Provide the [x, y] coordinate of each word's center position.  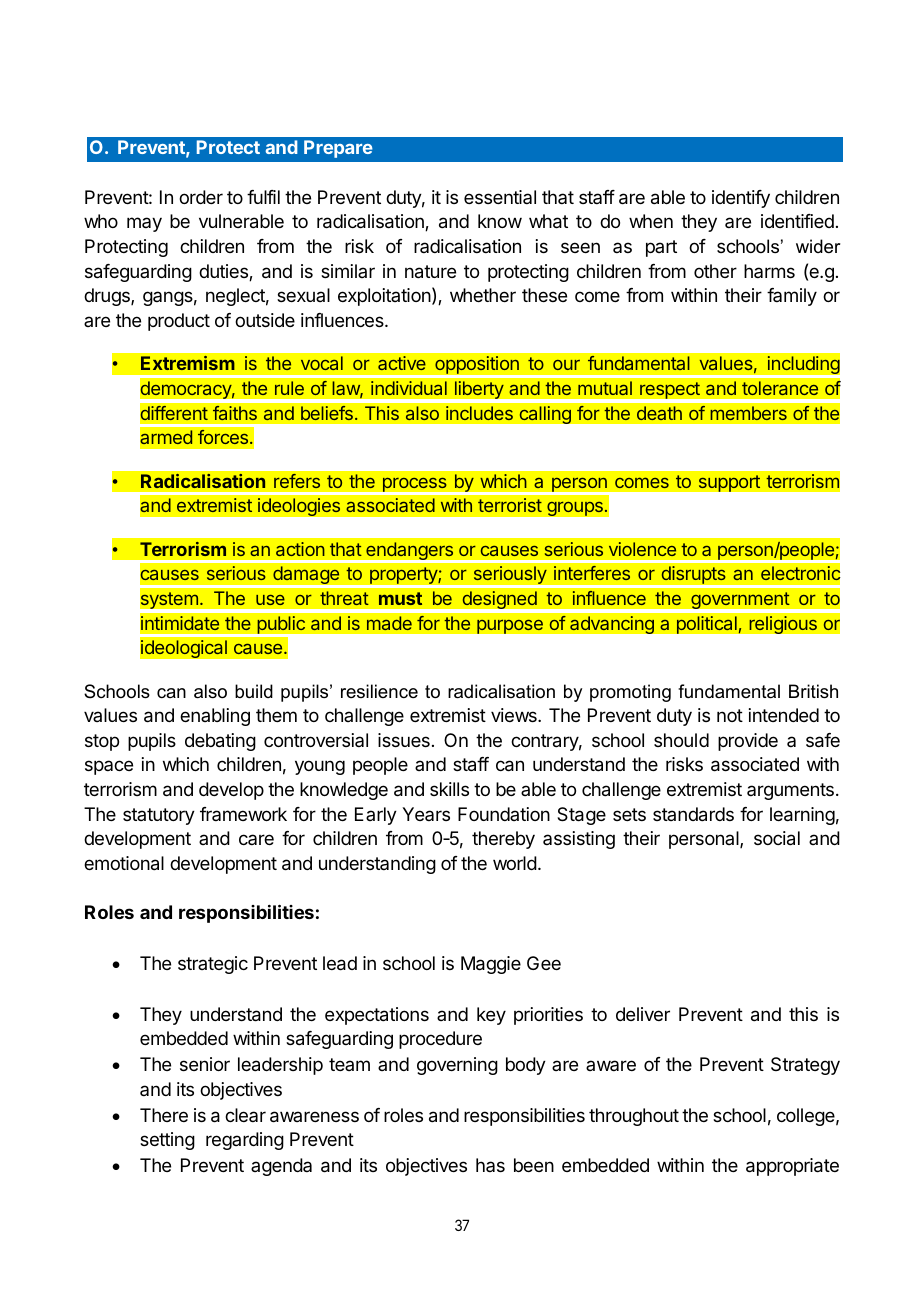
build [254, 691]
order [201, 197]
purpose [510, 626]
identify [741, 199]
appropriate [792, 1167]
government [740, 602]
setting [167, 1141]
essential [500, 197]
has [490, 1165]
